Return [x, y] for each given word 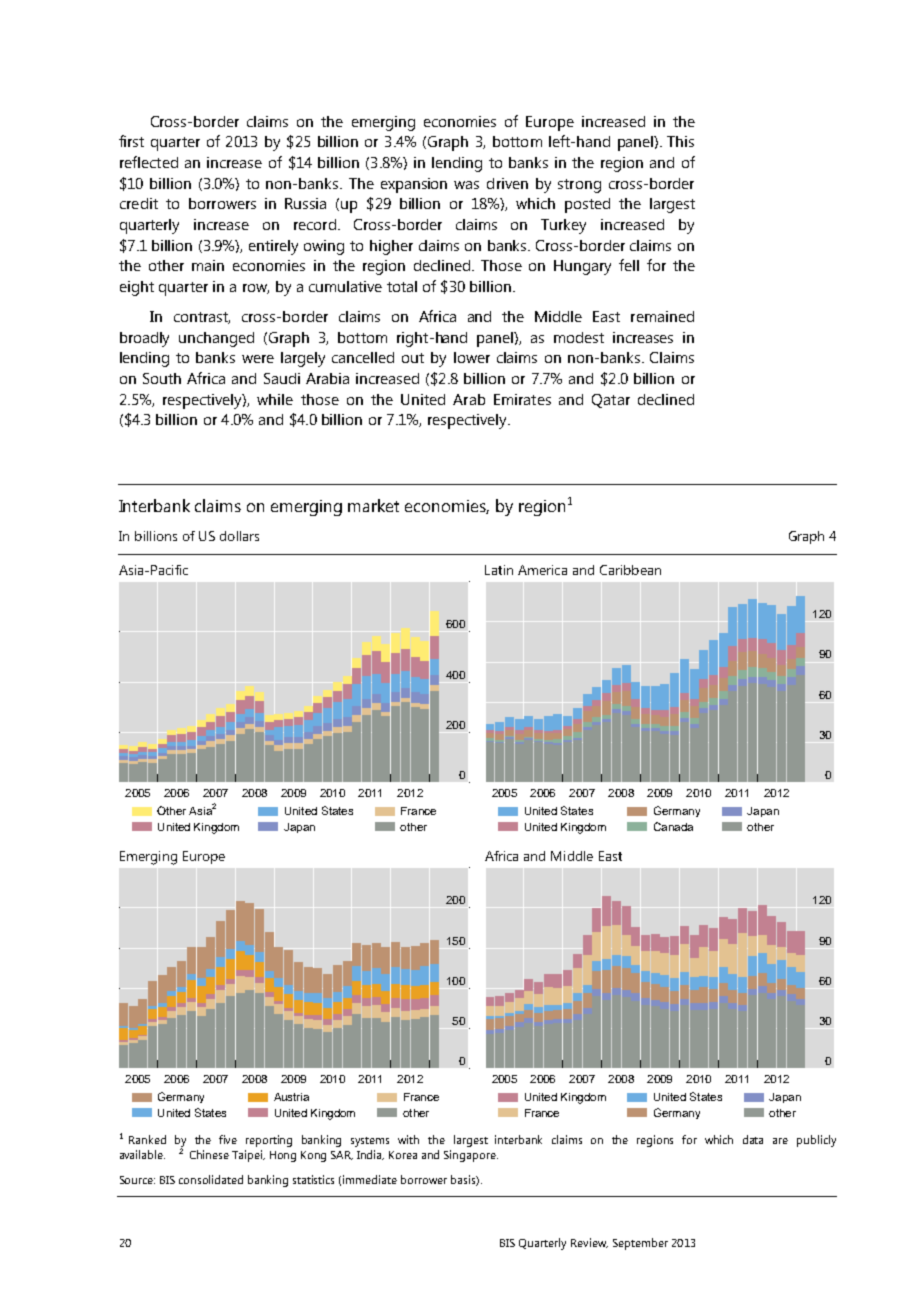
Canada [673, 826]
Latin [499, 570]
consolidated [211, 1179]
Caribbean [630, 570]
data [753, 1139]
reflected [149, 162]
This [680, 141]
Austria [291, 1097]
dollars [239, 536]
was [466, 185]
